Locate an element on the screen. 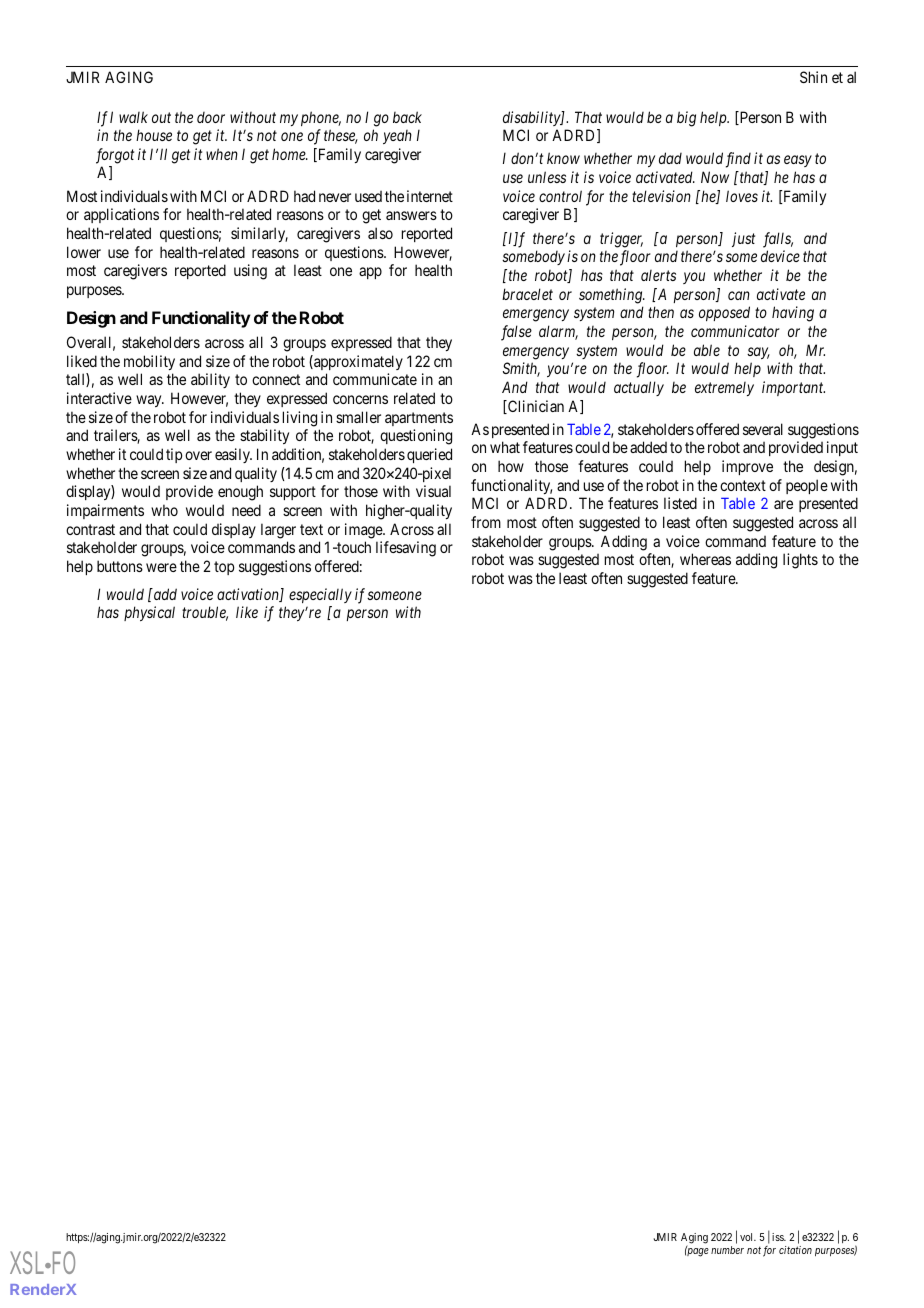 This screenshot has width=924, height=1308. house is located at coordinates (154, 135).
